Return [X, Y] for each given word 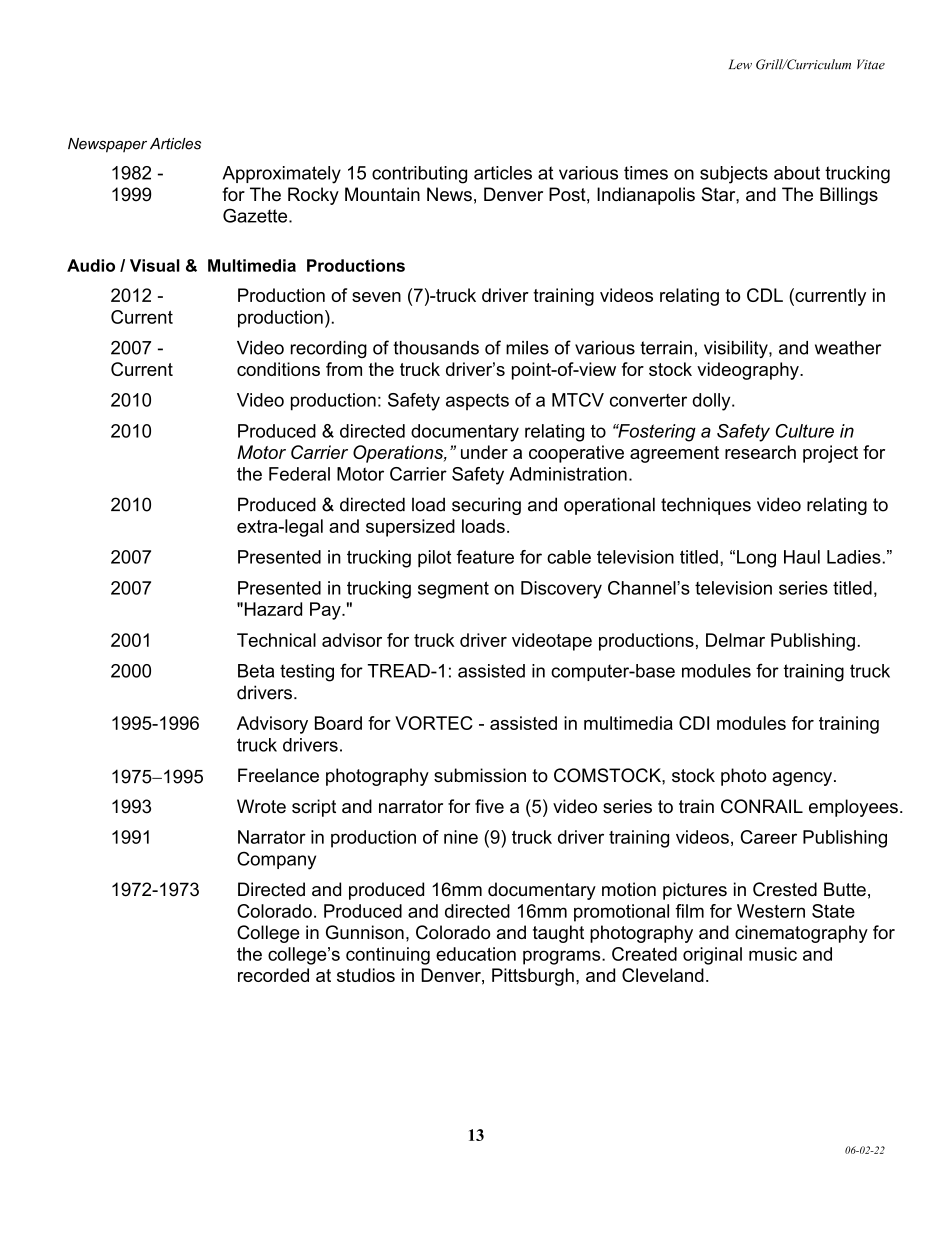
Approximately [282, 175]
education [476, 954]
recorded [273, 975]
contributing [419, 175]
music [773, 954]
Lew [740, 64]
